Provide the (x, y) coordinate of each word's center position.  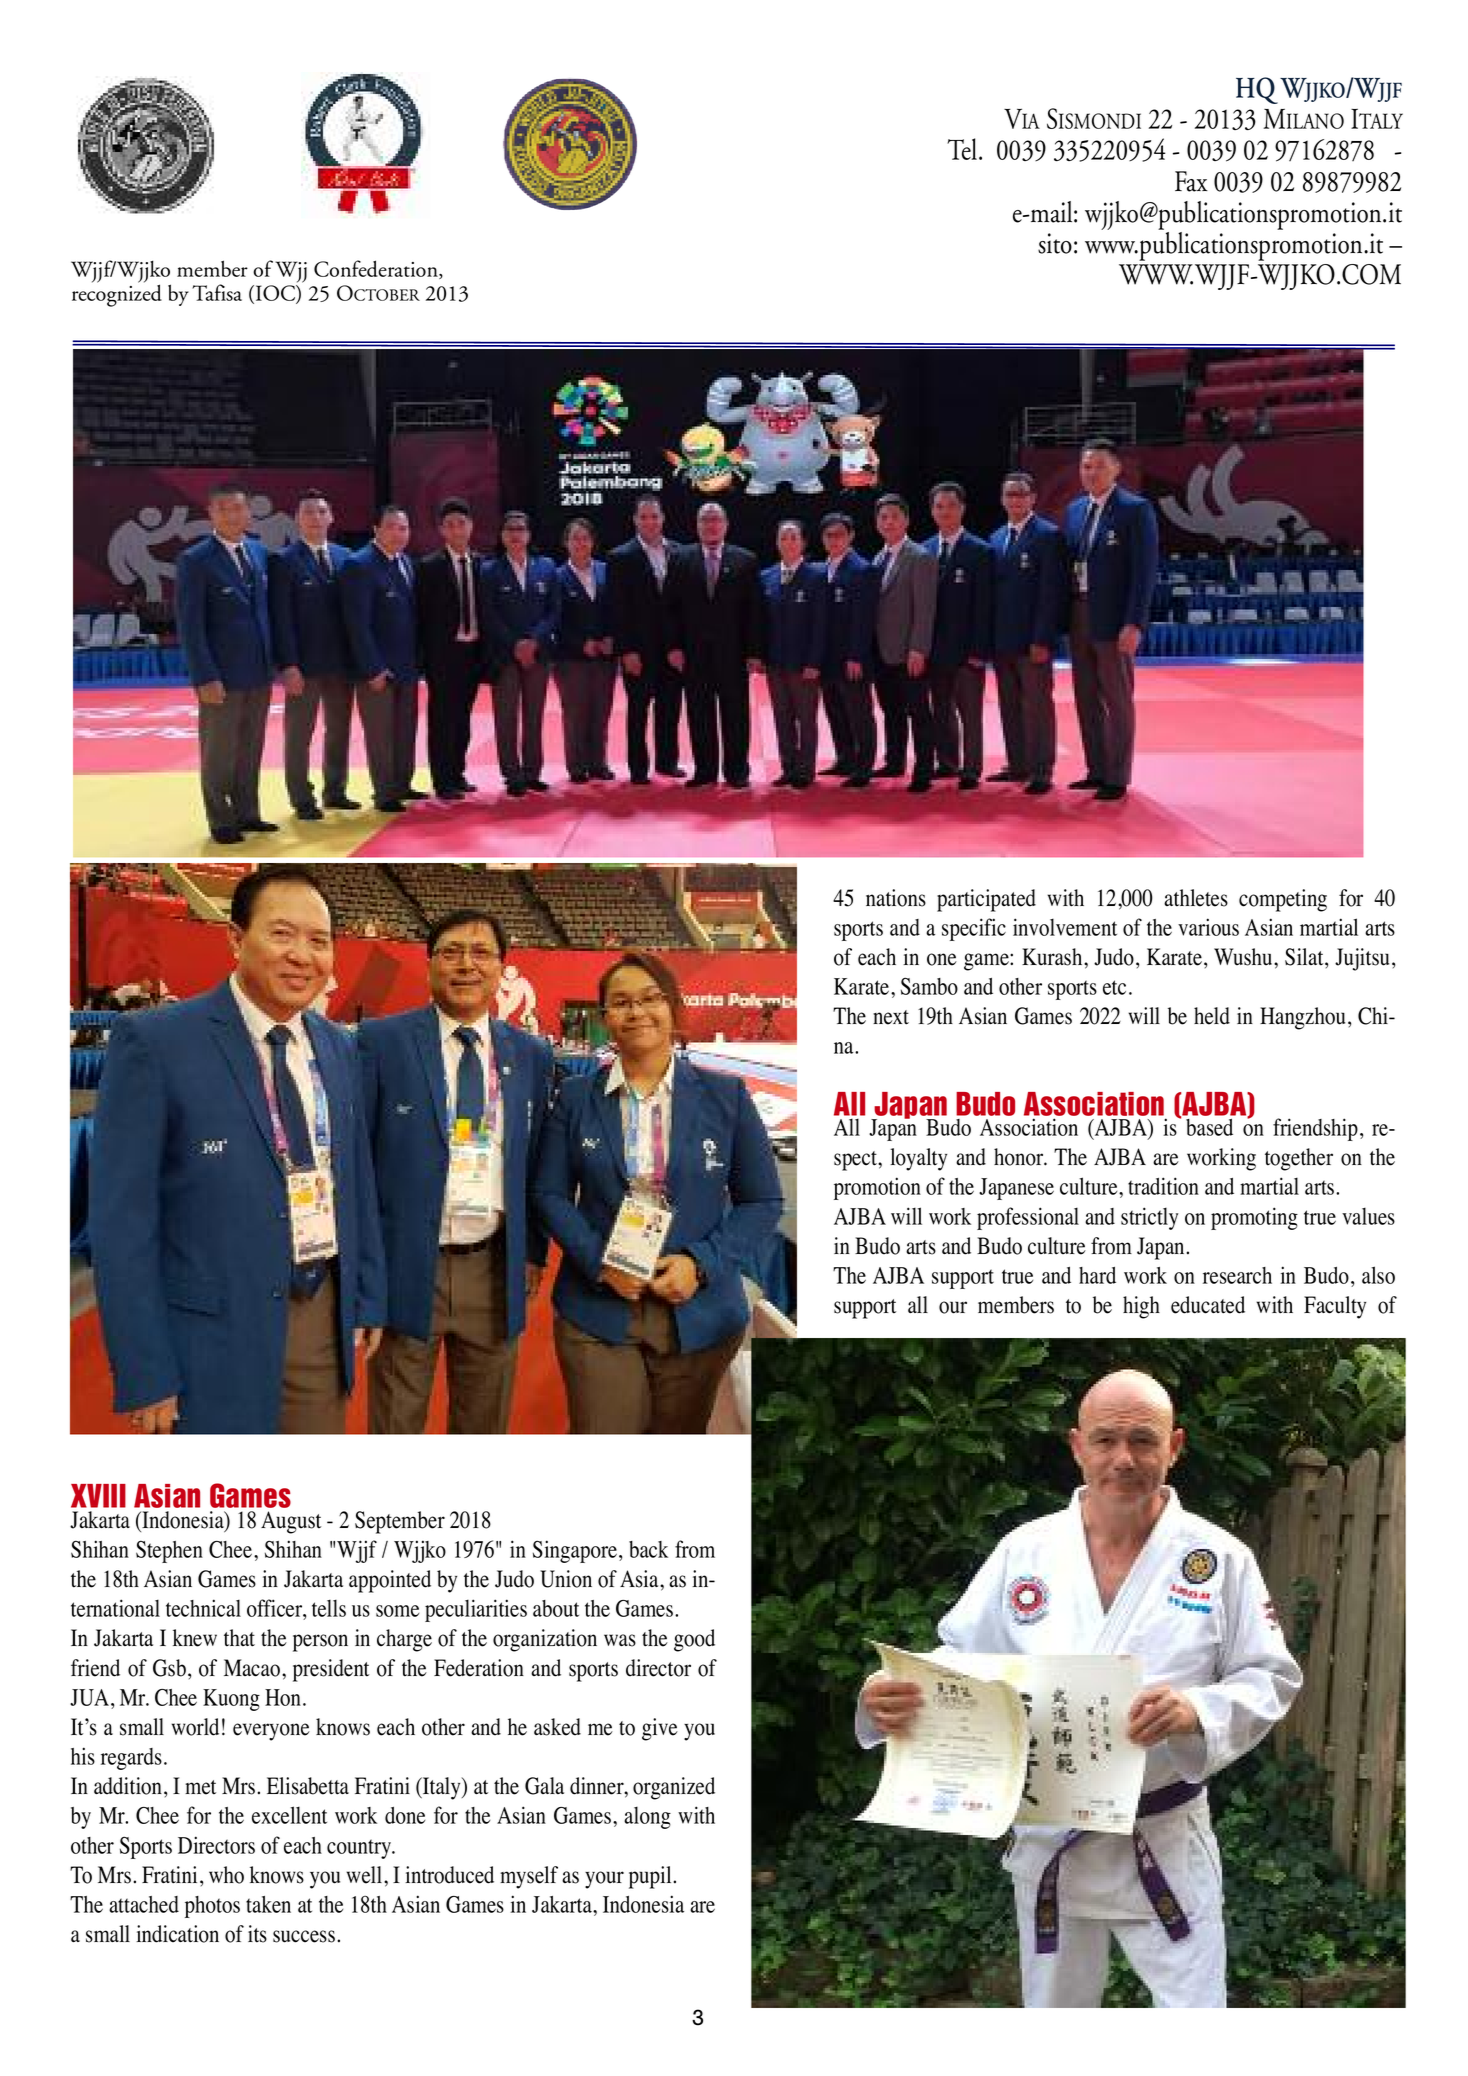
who (226, 1875)
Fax (1191, 181)
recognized (117, 294)
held (1212, 1016)
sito (1055, 243)
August (291, 1522)
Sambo (929, 986)
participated (986, 900)
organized (674, 1788)
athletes (1196, 898)
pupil (650, 1877)
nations (896, 898)
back (648, 1549)
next (891, 1017)
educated (1208, 1305)
